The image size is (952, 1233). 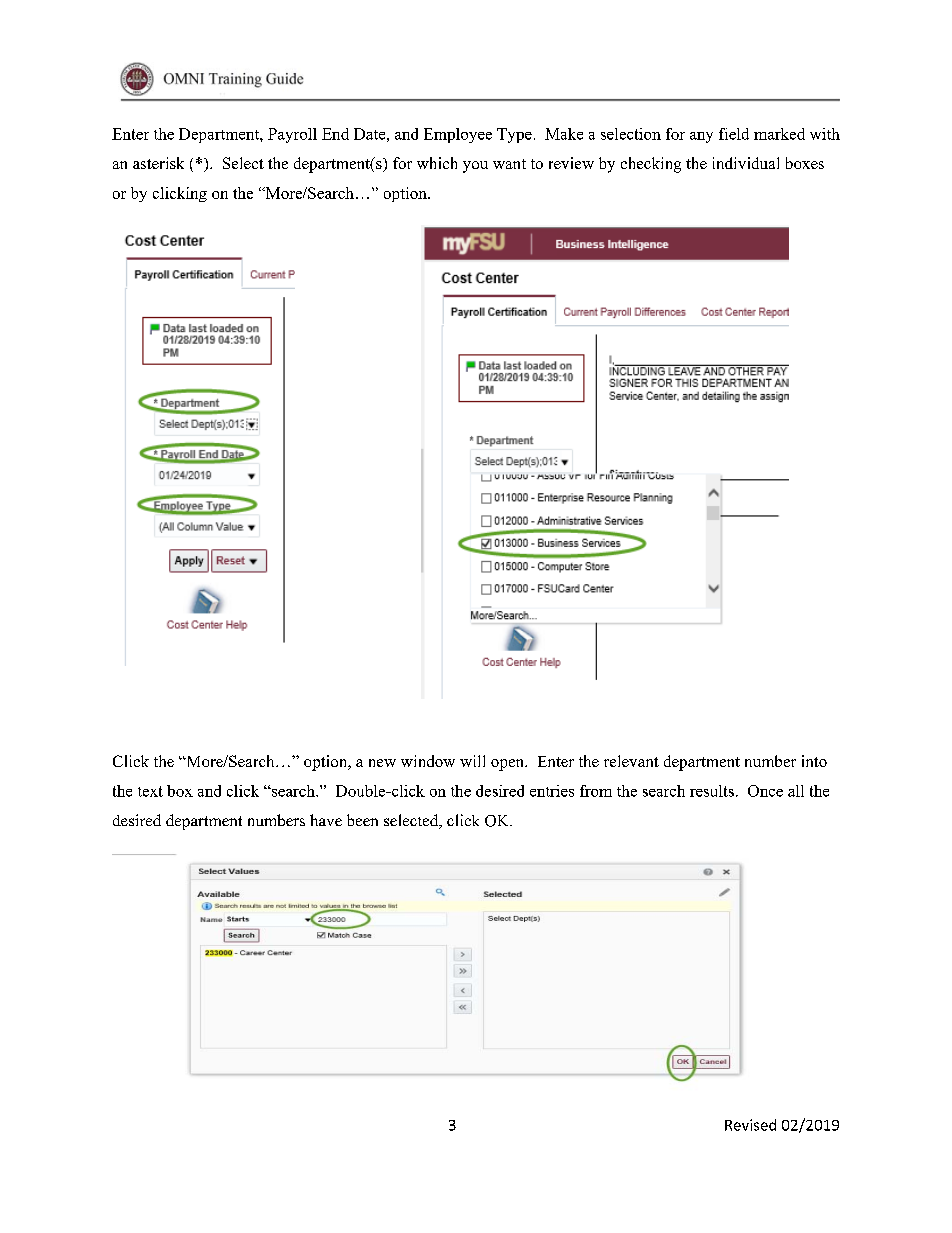 I want to click on Payroll, so click(x=292, y=135).
